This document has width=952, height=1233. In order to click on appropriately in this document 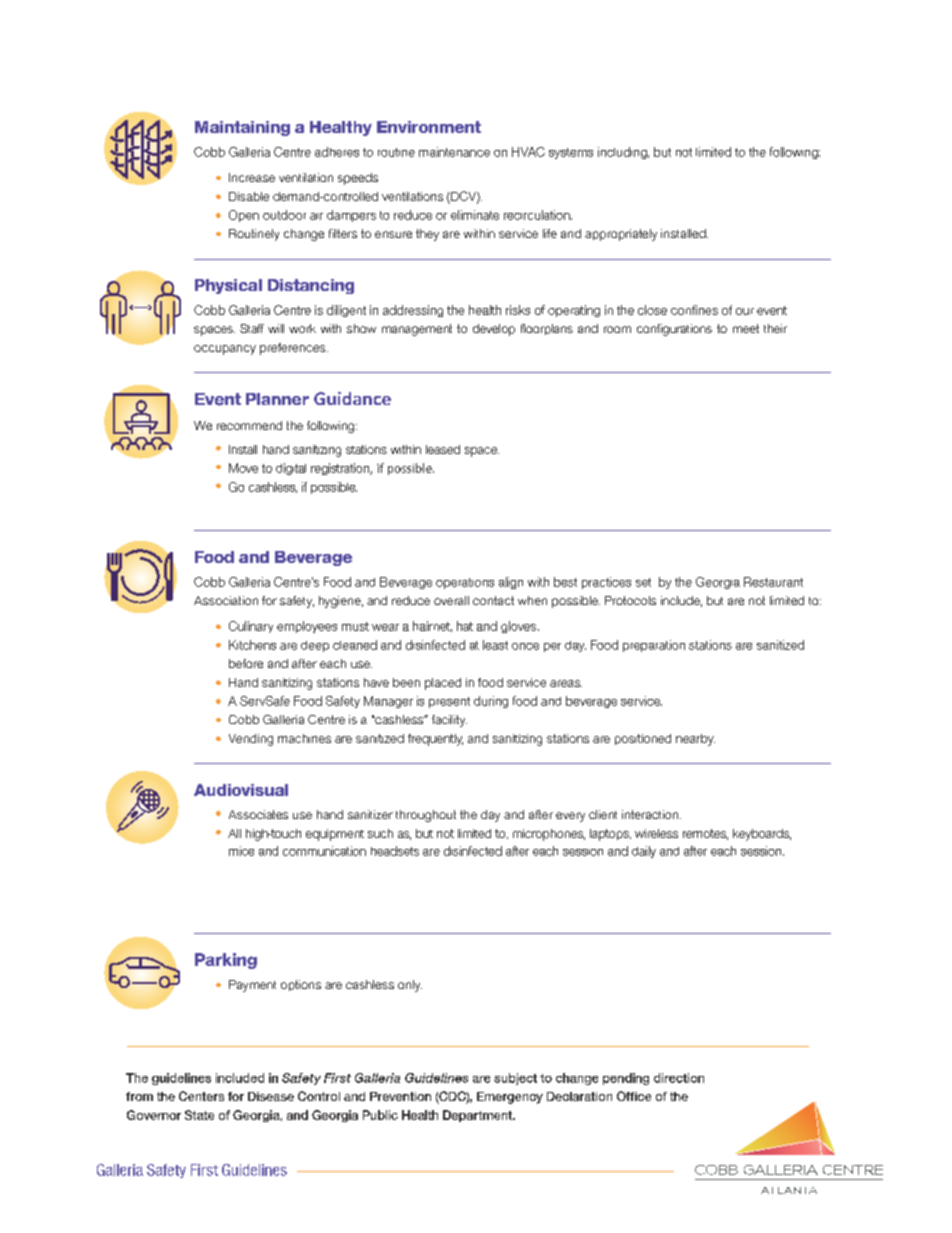, I will do `click(621, 235)`.
